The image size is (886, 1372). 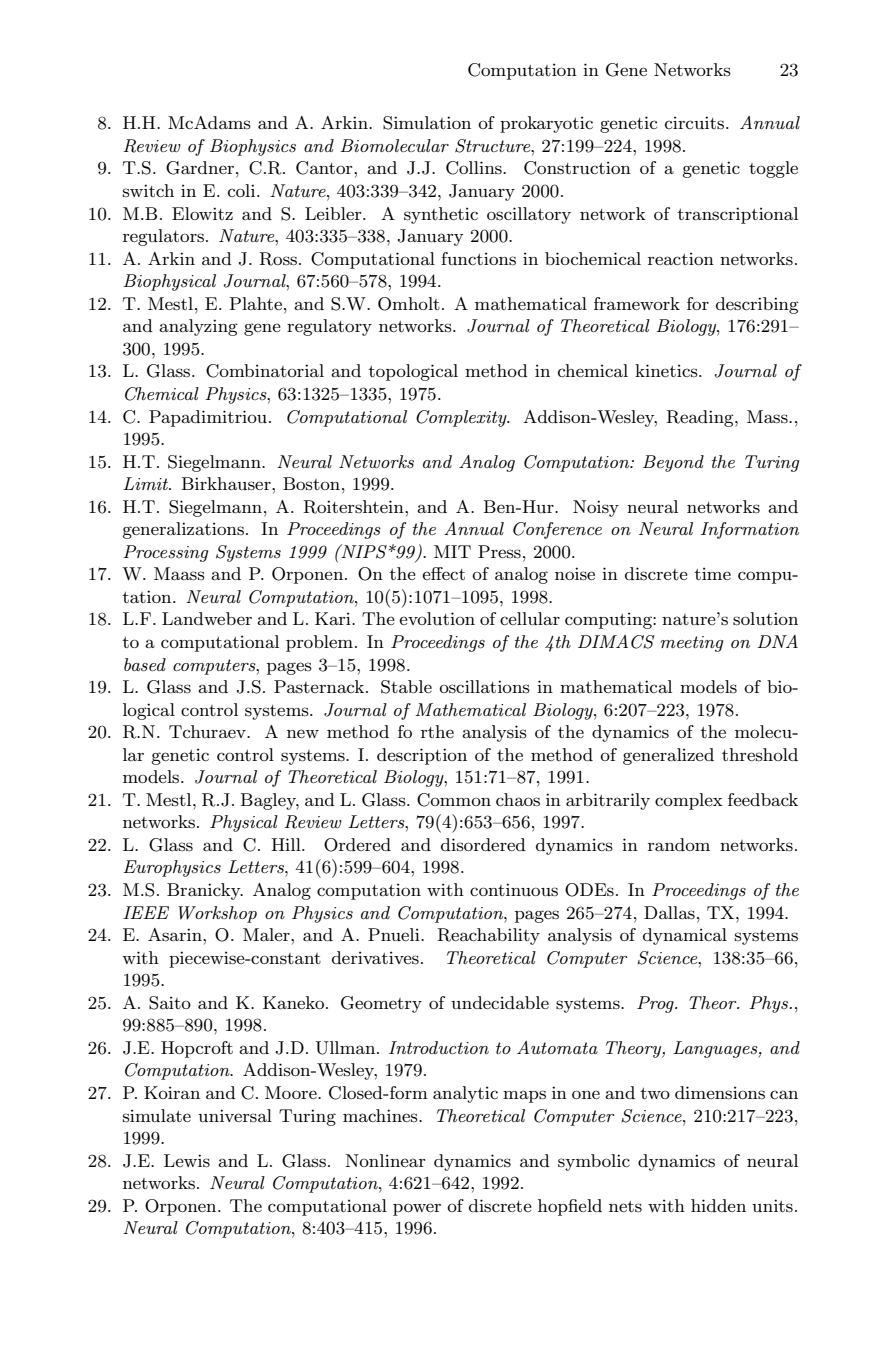 What do you see at coordinates (484, 687) in the page?
I see `oscillations` at bounding box center [484, 687].
